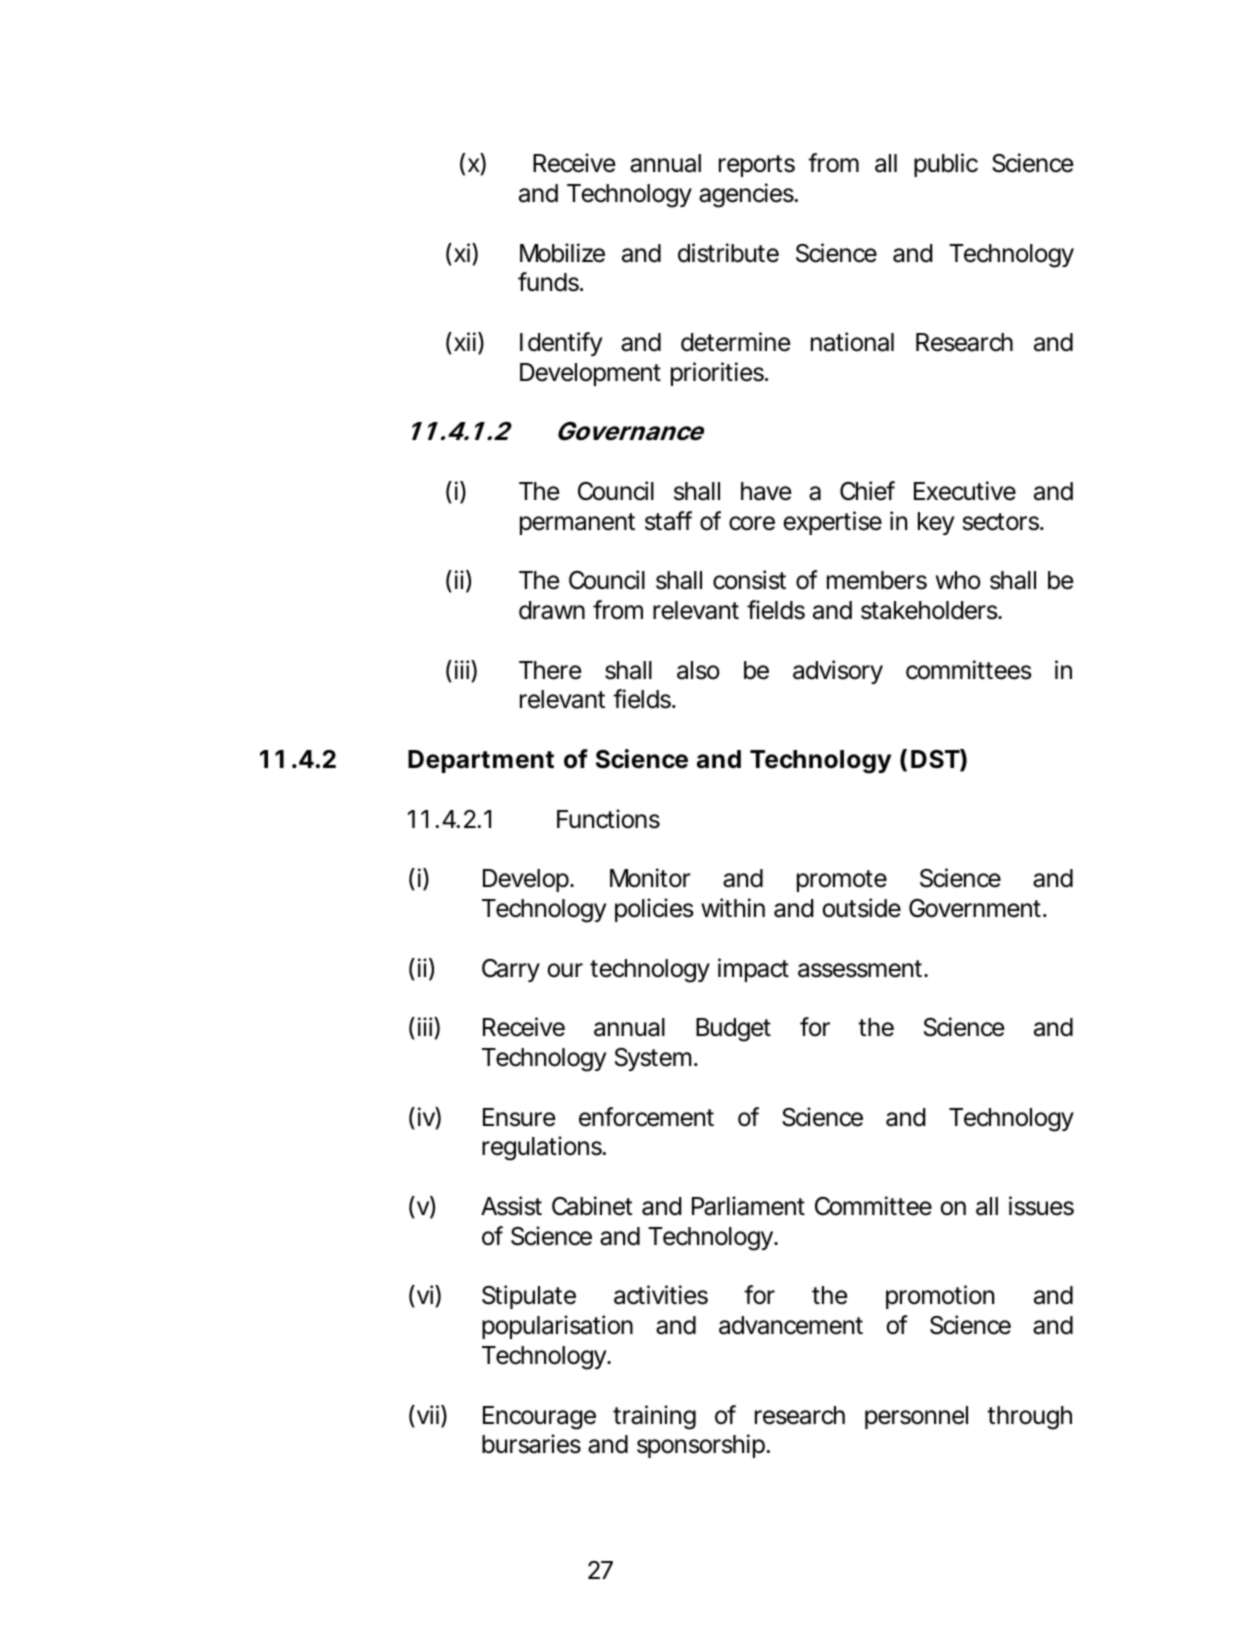 The image size is (1258, 1629). Describe the element at coordinates (748, 195) in the screenshot. I see `agencies` at that location.
